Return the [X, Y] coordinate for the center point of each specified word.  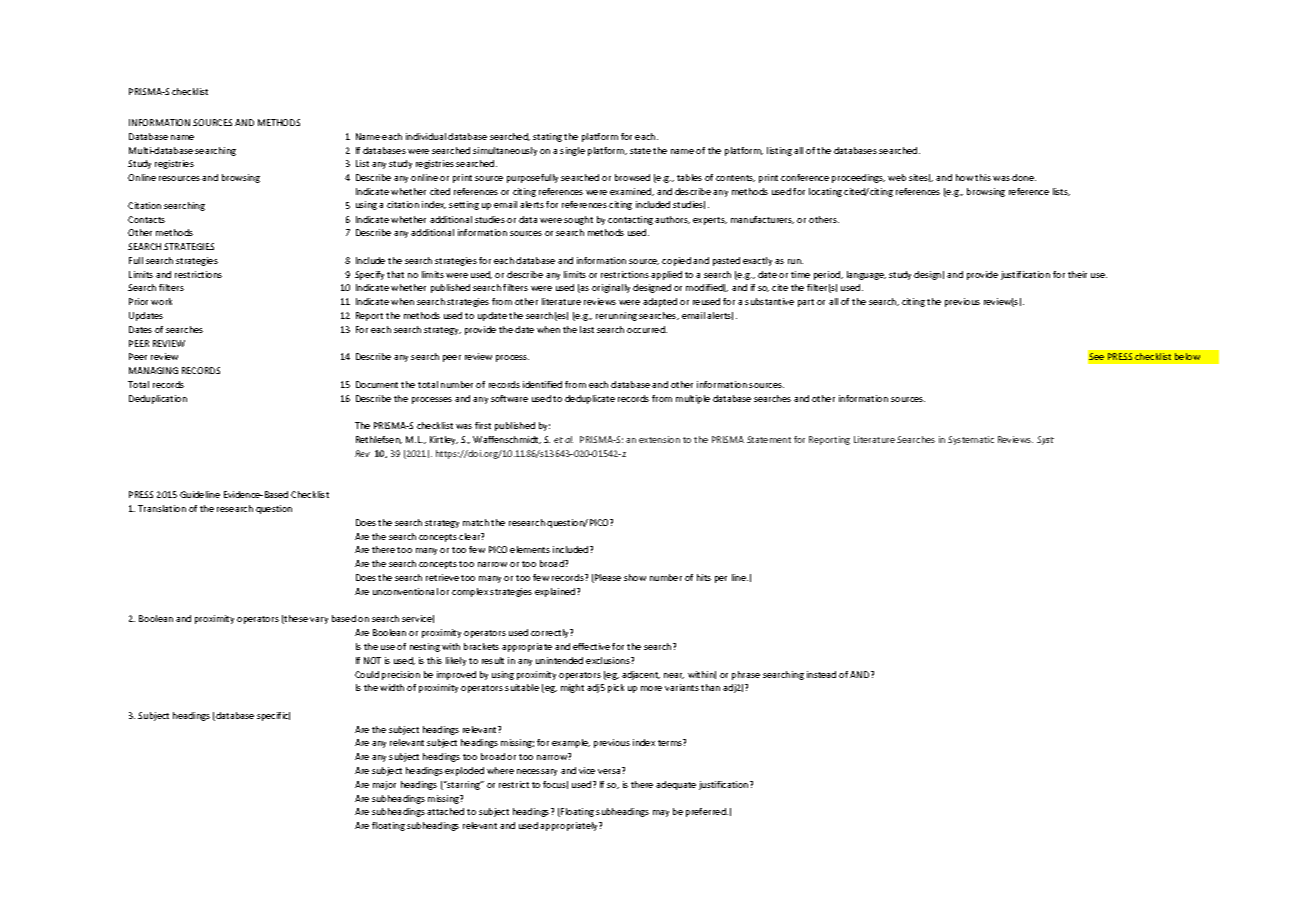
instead [821, 674]
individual [426, 136]
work [161, 301]
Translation [162, 508]
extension [659, 439]
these [295, 619]
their [1077, 274]
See [1096, 356]
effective [591, 646]
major [384, 785]
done [1024, 177]
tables [689, 177]
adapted [660, 302]
